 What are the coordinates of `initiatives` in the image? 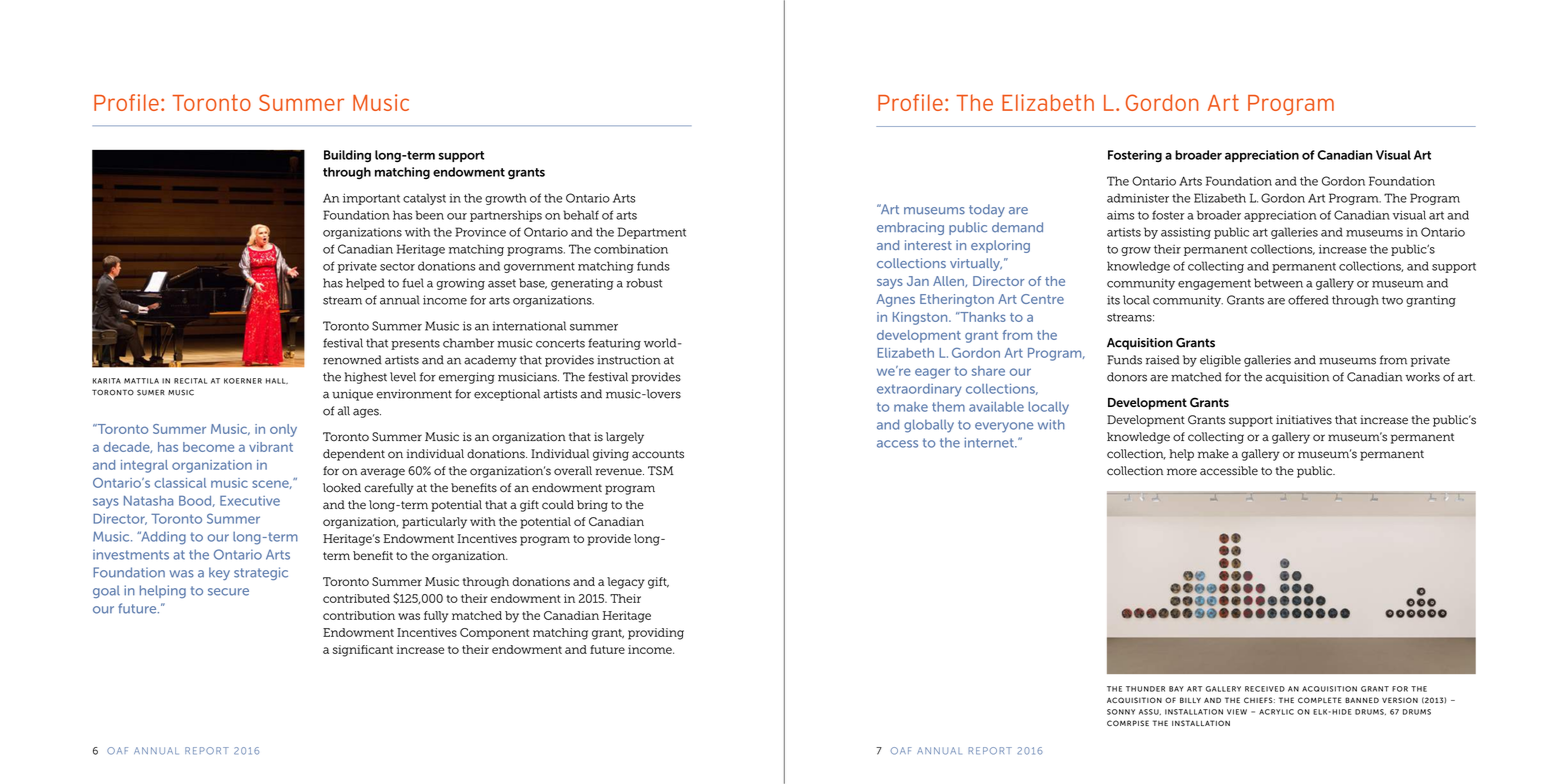 It's located at (1304, 420).
